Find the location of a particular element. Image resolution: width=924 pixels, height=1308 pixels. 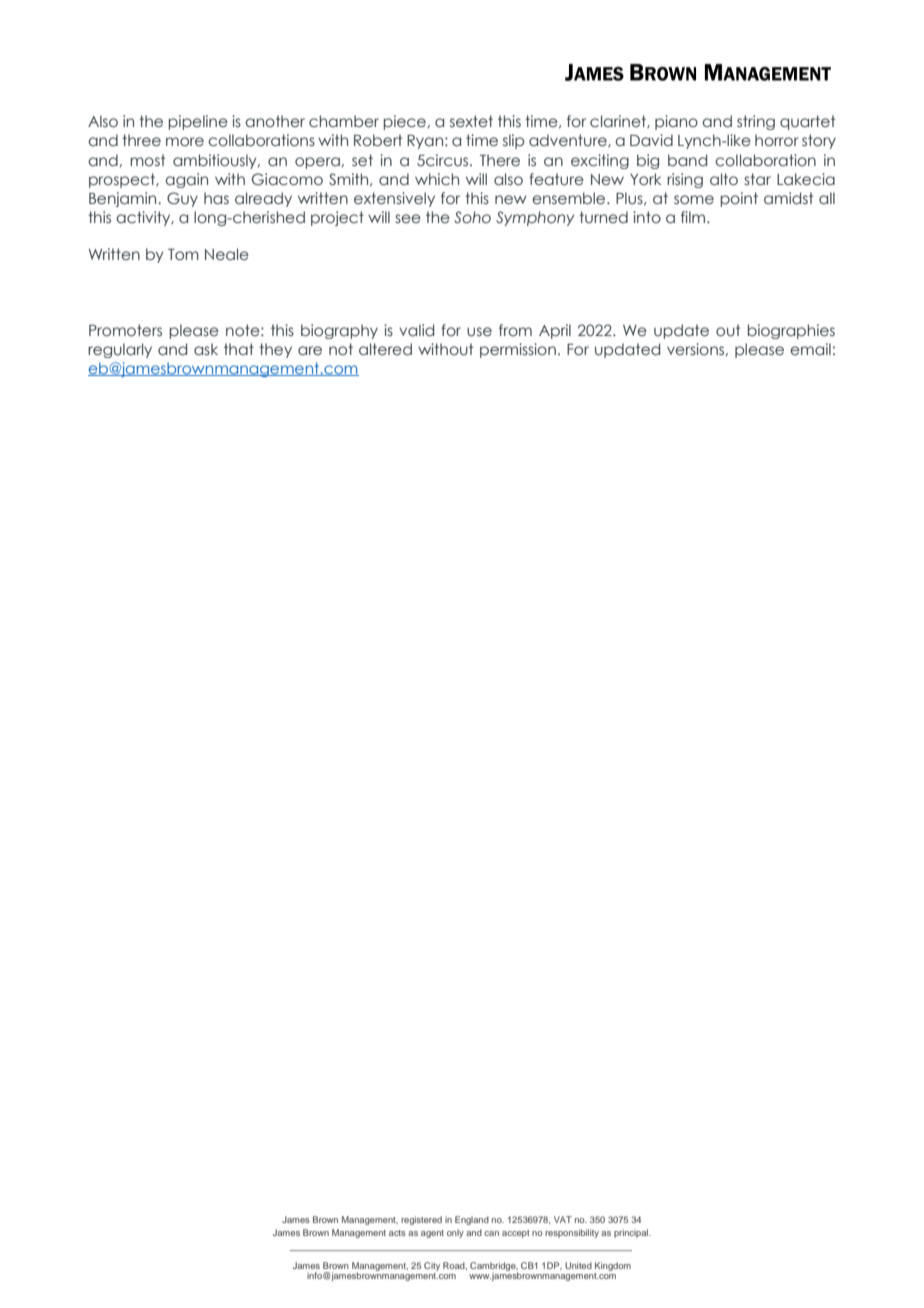

permission is located at coordinates (518, 350).
